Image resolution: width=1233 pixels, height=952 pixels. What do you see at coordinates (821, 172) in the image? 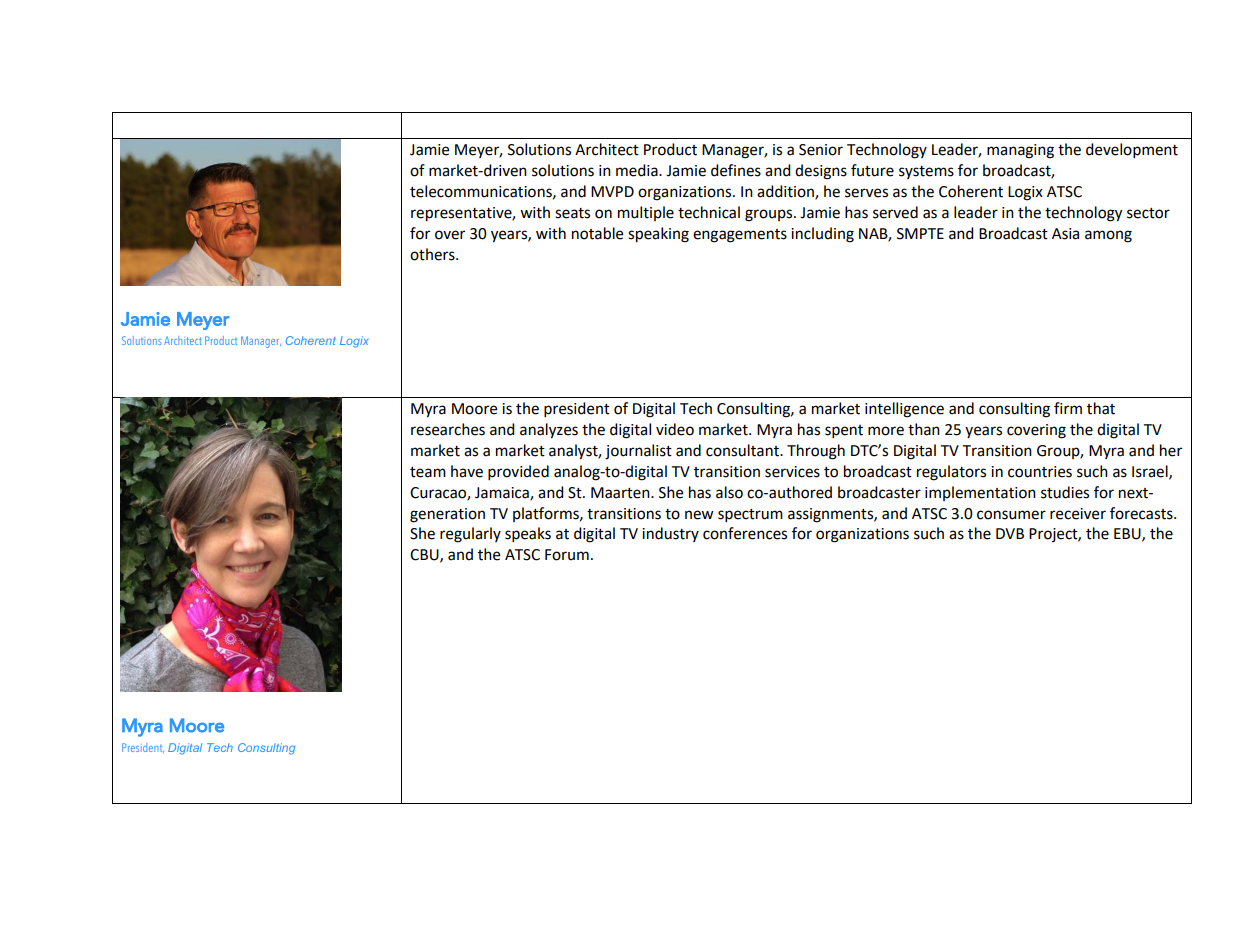
I see `designs` at bounding box center [821, 172].
